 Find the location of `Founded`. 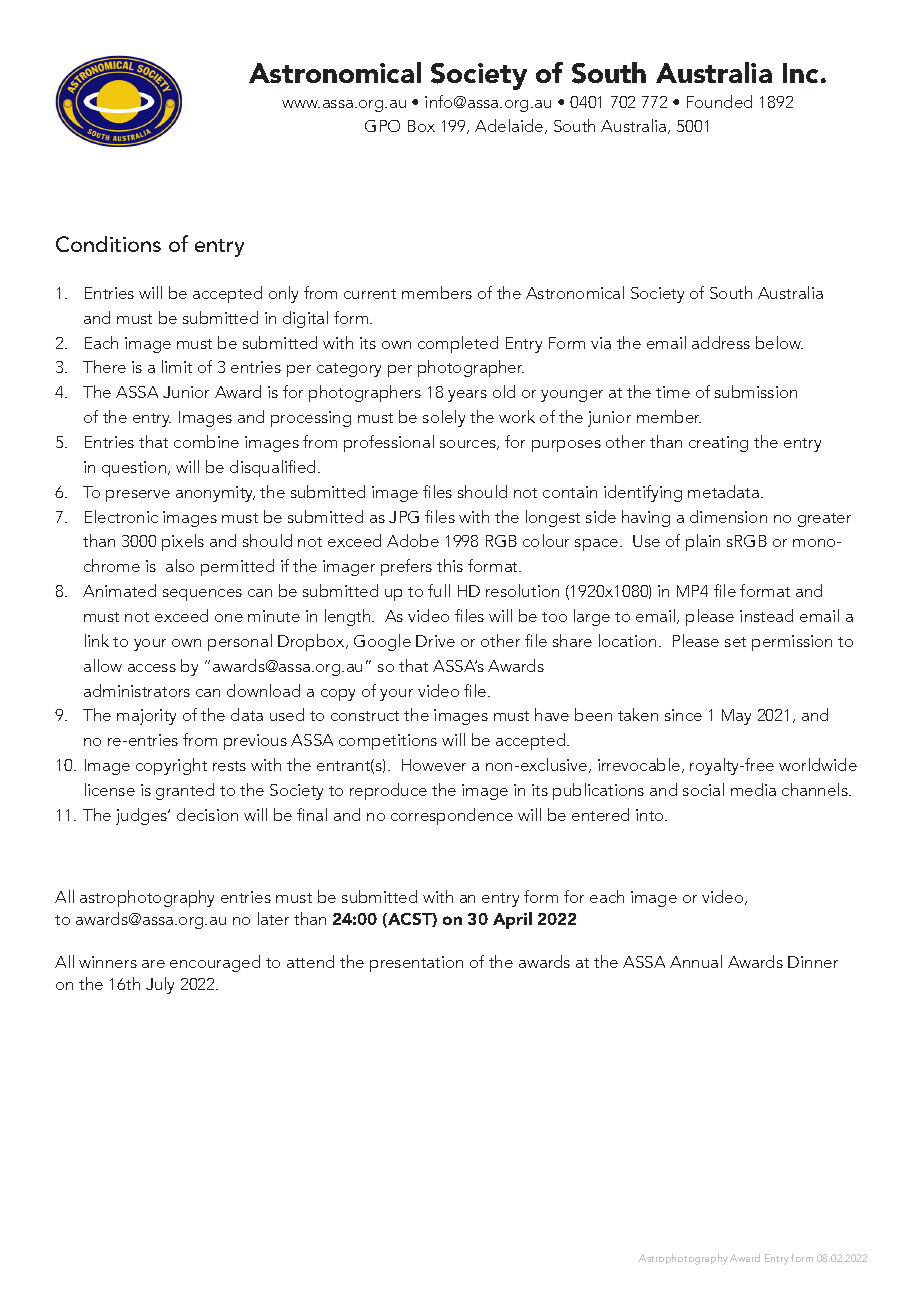

Founded is located at coordinates (719, 101).
